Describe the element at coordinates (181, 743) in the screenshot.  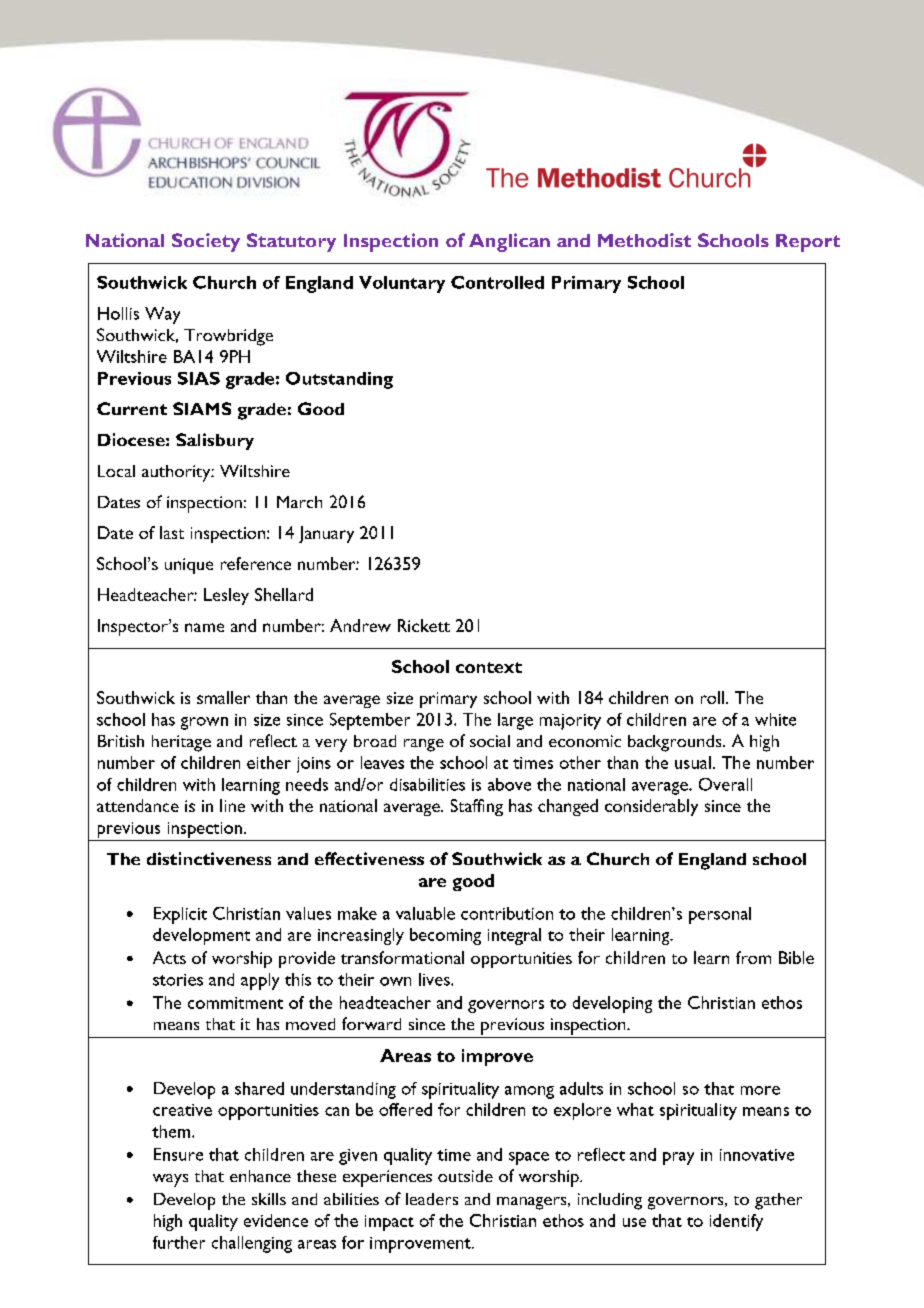
I see `heritage` at that location.
